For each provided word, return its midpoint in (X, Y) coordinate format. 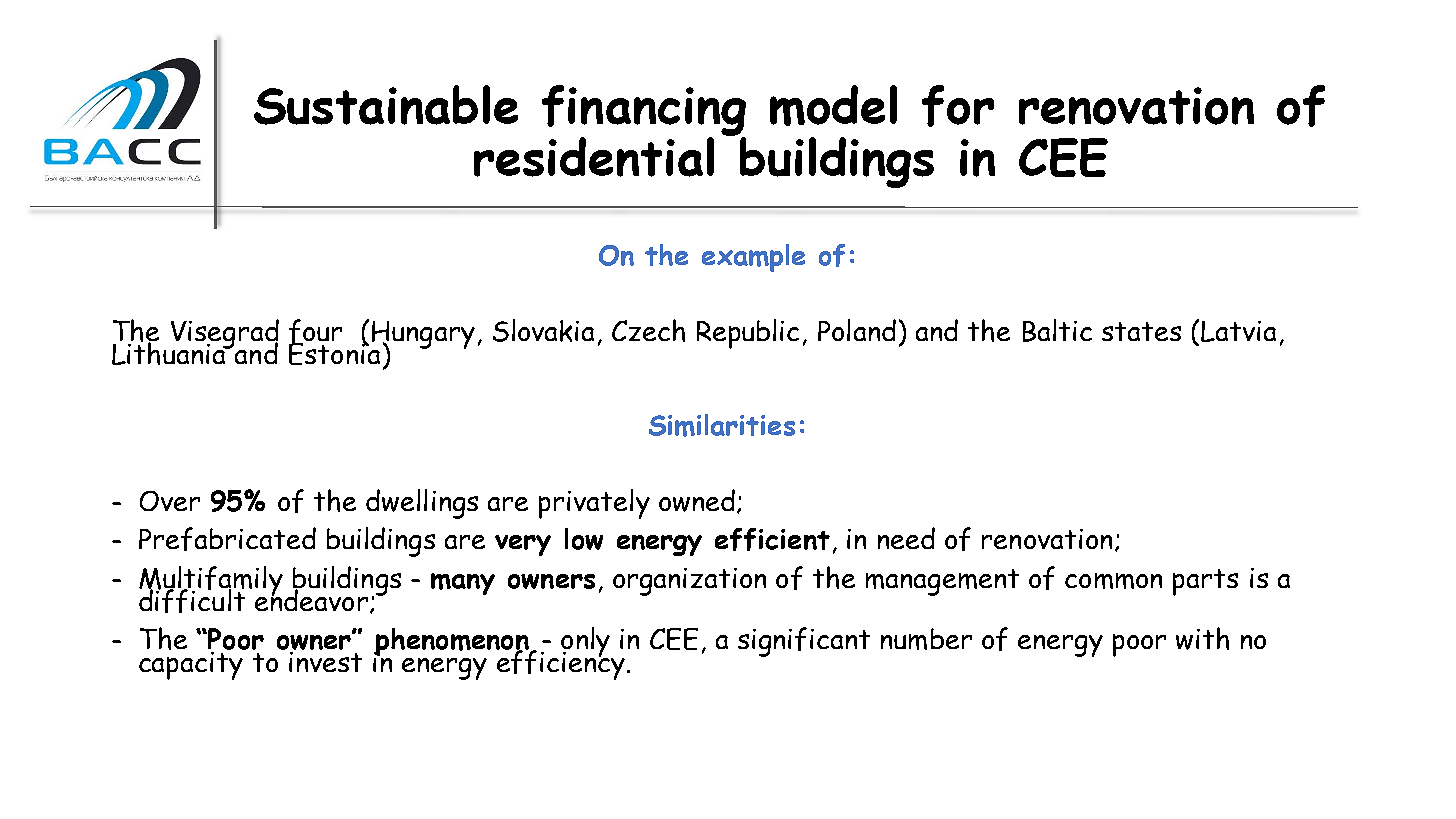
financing (644, 112)
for (958, 106)
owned (697, 500)
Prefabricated (227, 539)
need (906, 538)
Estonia (334, 352)
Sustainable (386, 105)
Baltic (1057, 330)
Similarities (722, 425)
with (1202, 638)
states (1141, 331)
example (753, 258)
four (315, 332)
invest (325, 660)
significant (804, 642)
